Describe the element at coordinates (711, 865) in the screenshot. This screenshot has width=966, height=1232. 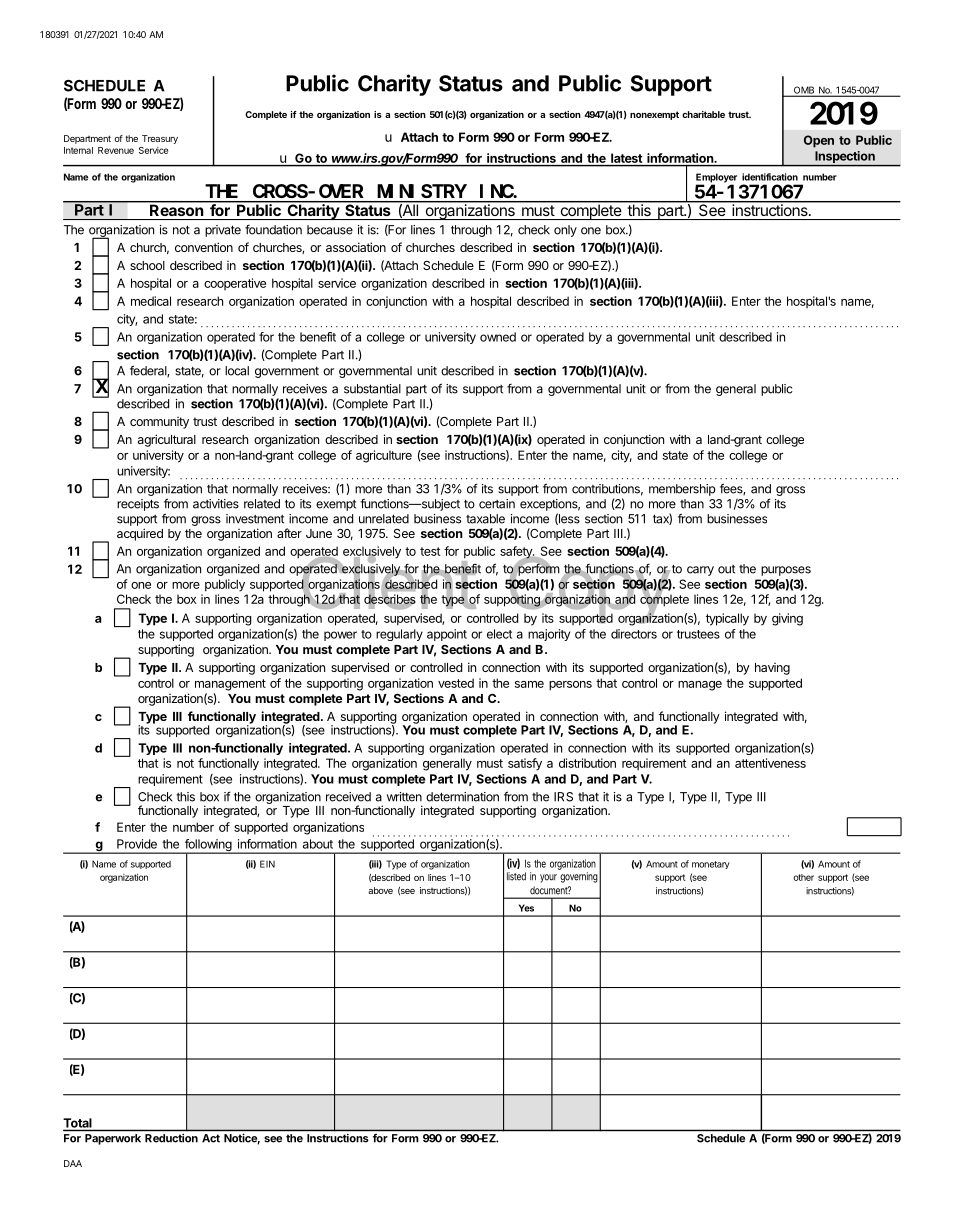
I see `monetary` at that location.
